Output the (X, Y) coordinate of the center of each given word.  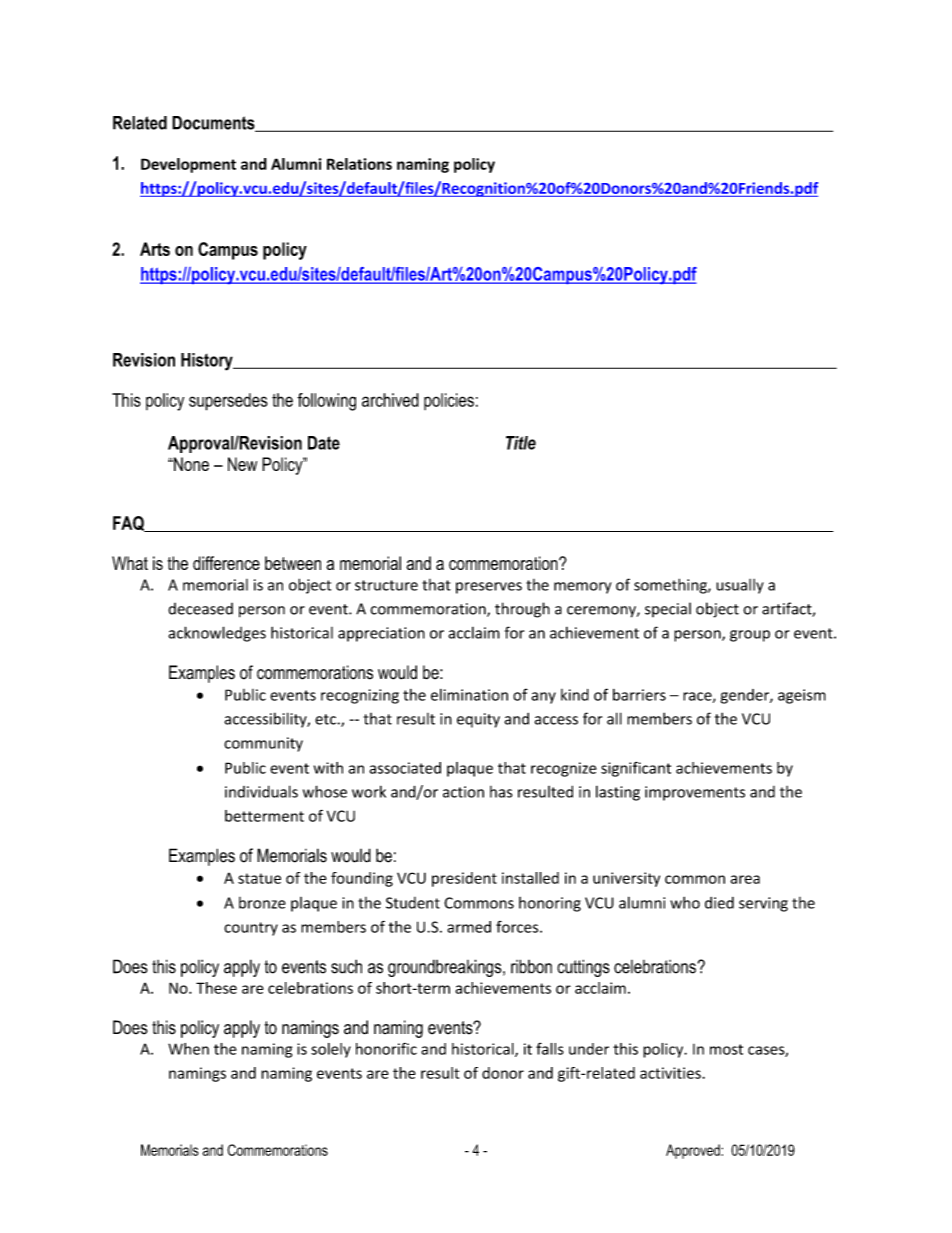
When (188, 1049)
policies (449, 401)
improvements (695, 793)
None (190, 464)
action (463, 792)
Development (188, 165)
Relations (359, 164)
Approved (694, 1151)
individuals (261, 791)
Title (521, 443)
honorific (386, 1049)
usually (740, 586)
